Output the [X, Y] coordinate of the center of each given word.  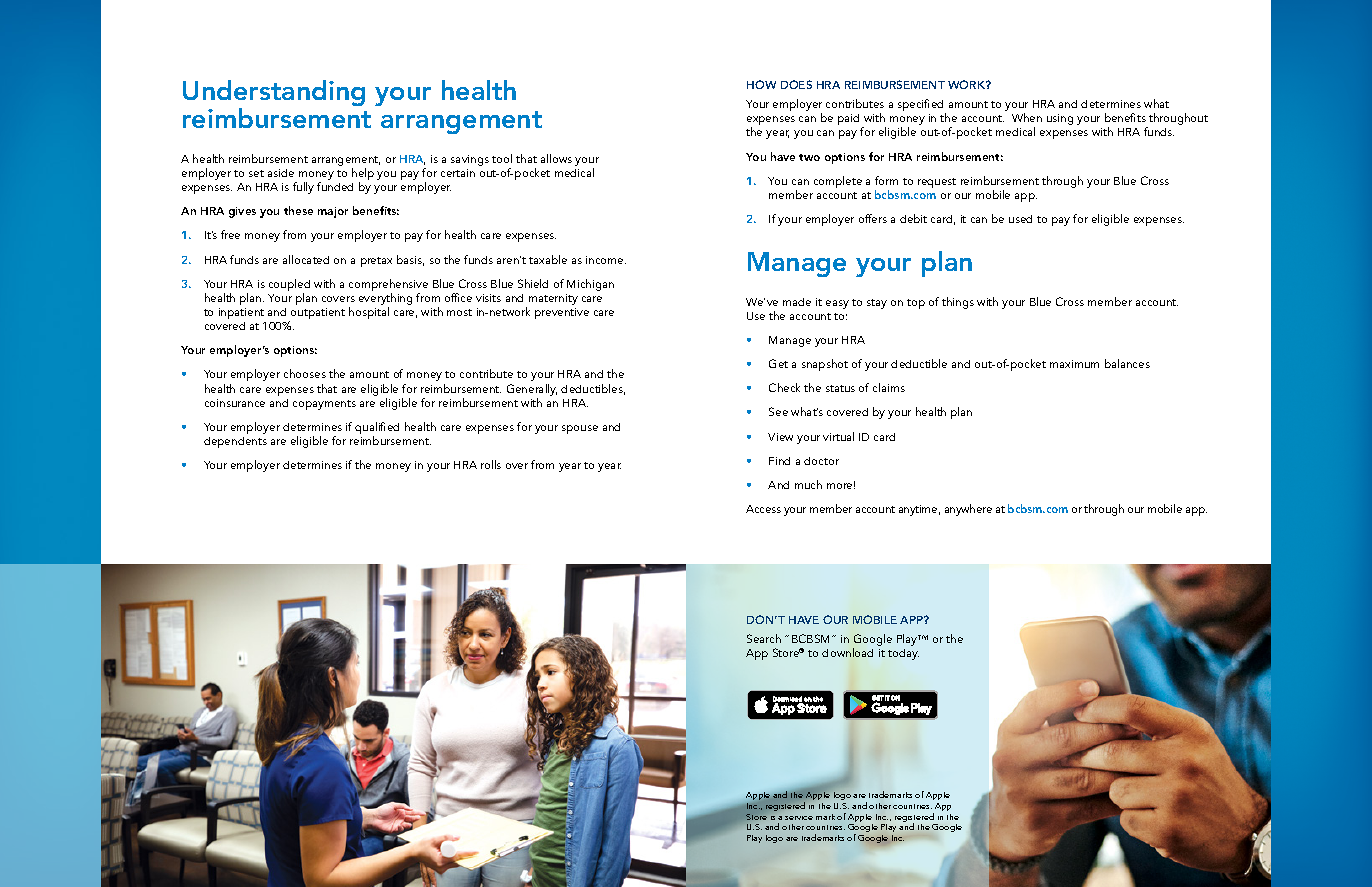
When [1027, 117]
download [847, 652]
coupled [289, 286]
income [606, 260]
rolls [491, 464]
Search [764, 638]
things [958, 303]
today [903, 654]
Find [779, 461]
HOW [761, 84]
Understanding [274, 95]
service [799, 818]
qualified [377, 429]
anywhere [968, 510]
